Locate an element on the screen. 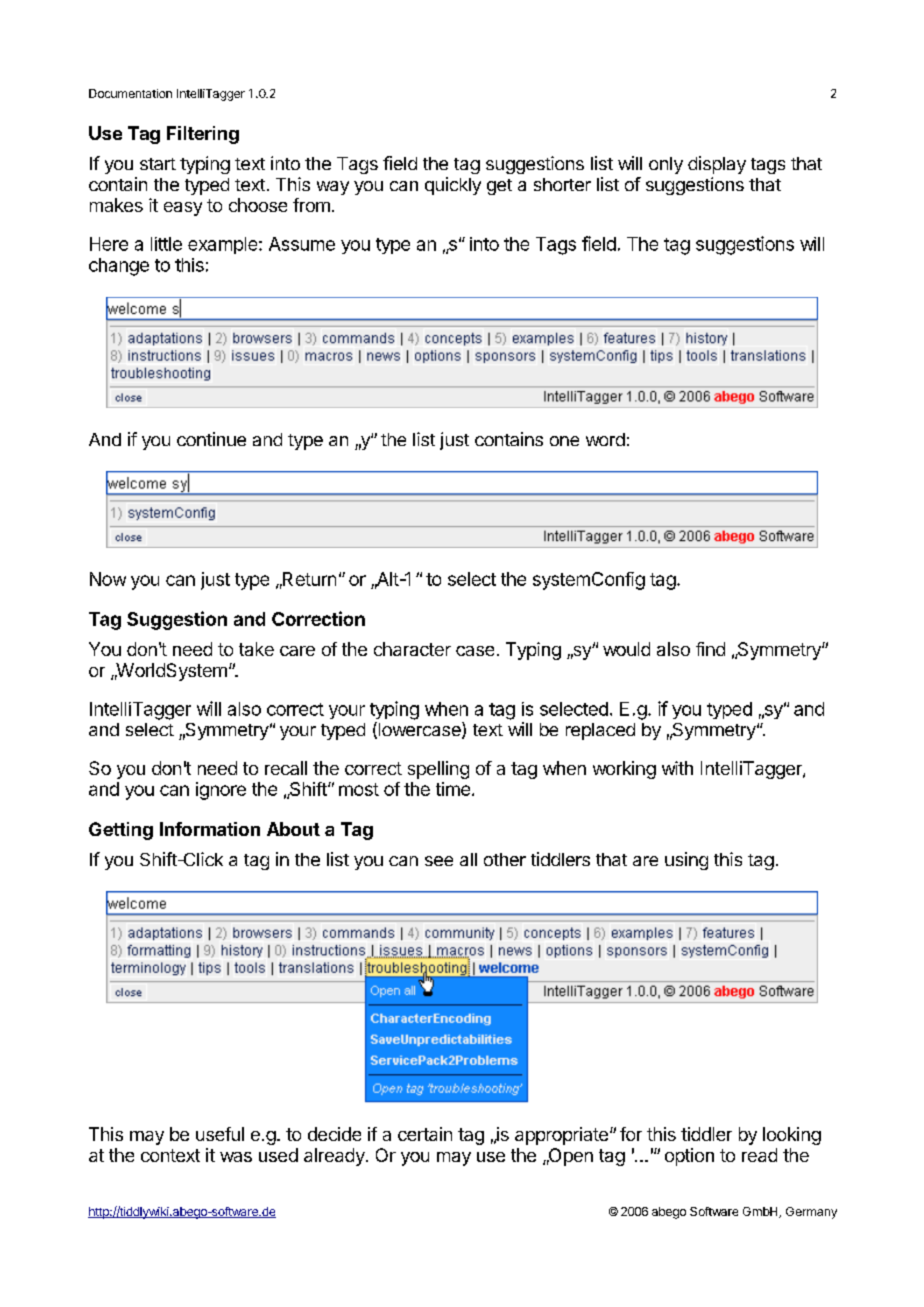 This screenshot has width=924, height=1307. one is located at coordinates (564, 441).
